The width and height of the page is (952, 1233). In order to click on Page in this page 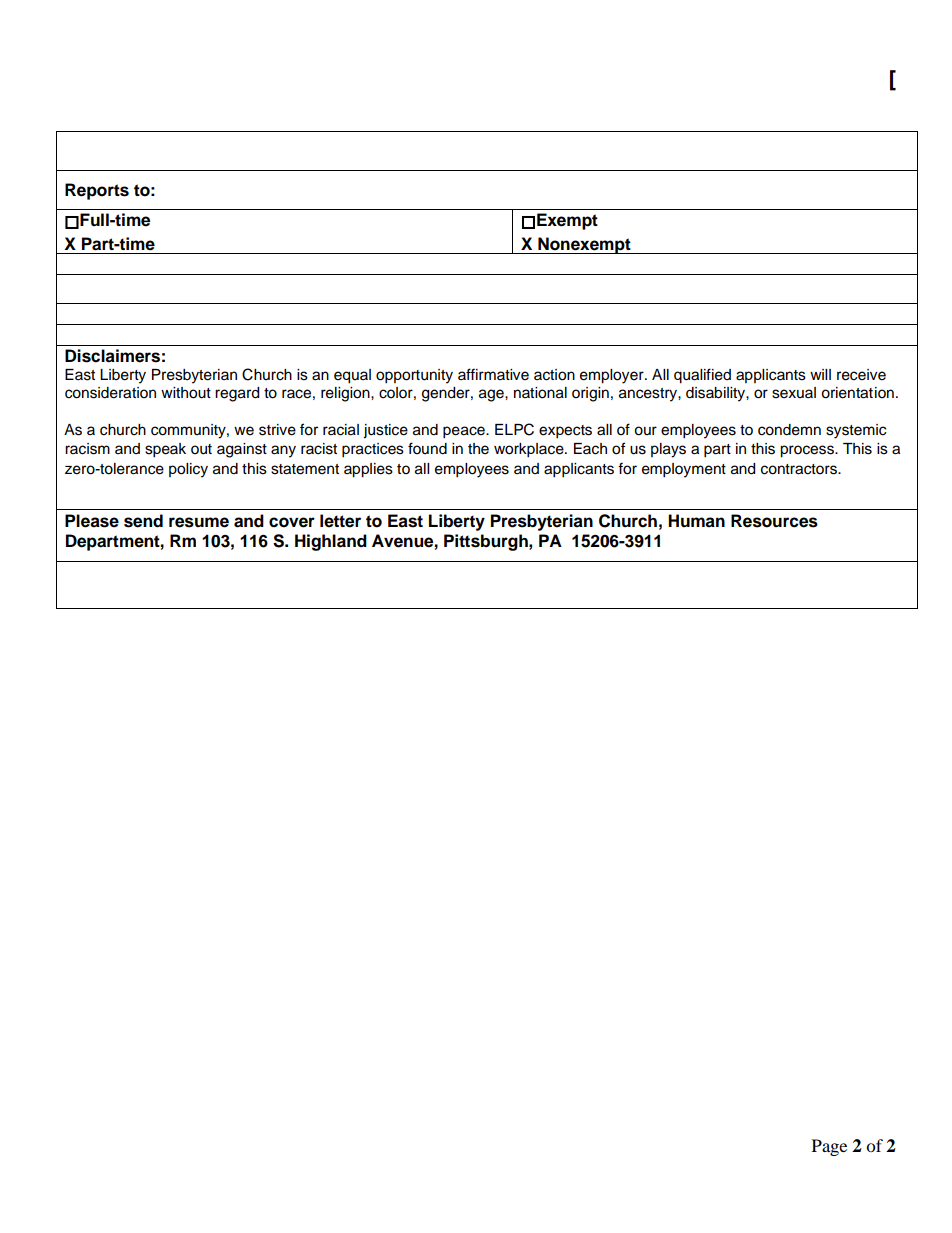, I will do `click(829, 1147)`.
